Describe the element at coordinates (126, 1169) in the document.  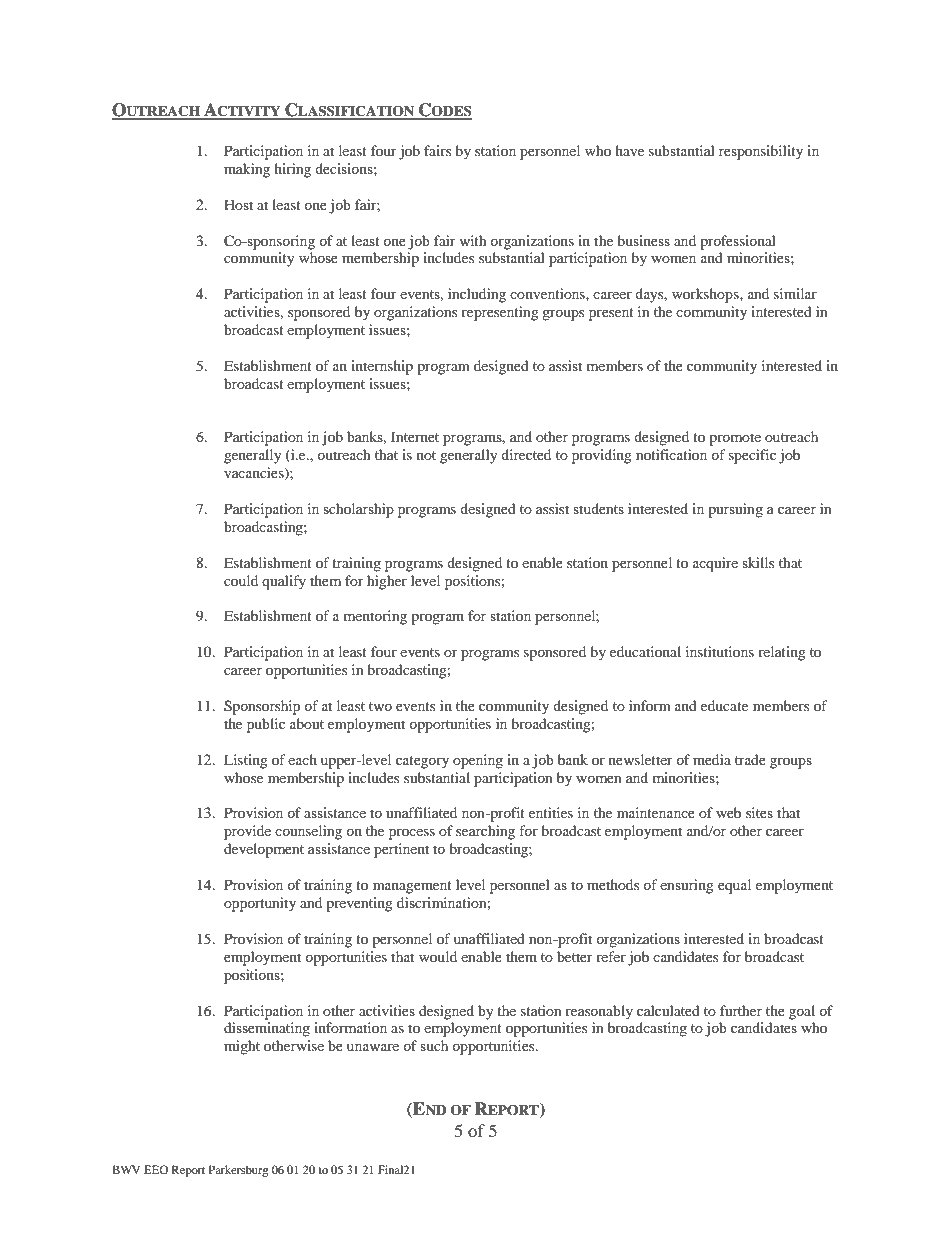
I see `BWV` at that location.
